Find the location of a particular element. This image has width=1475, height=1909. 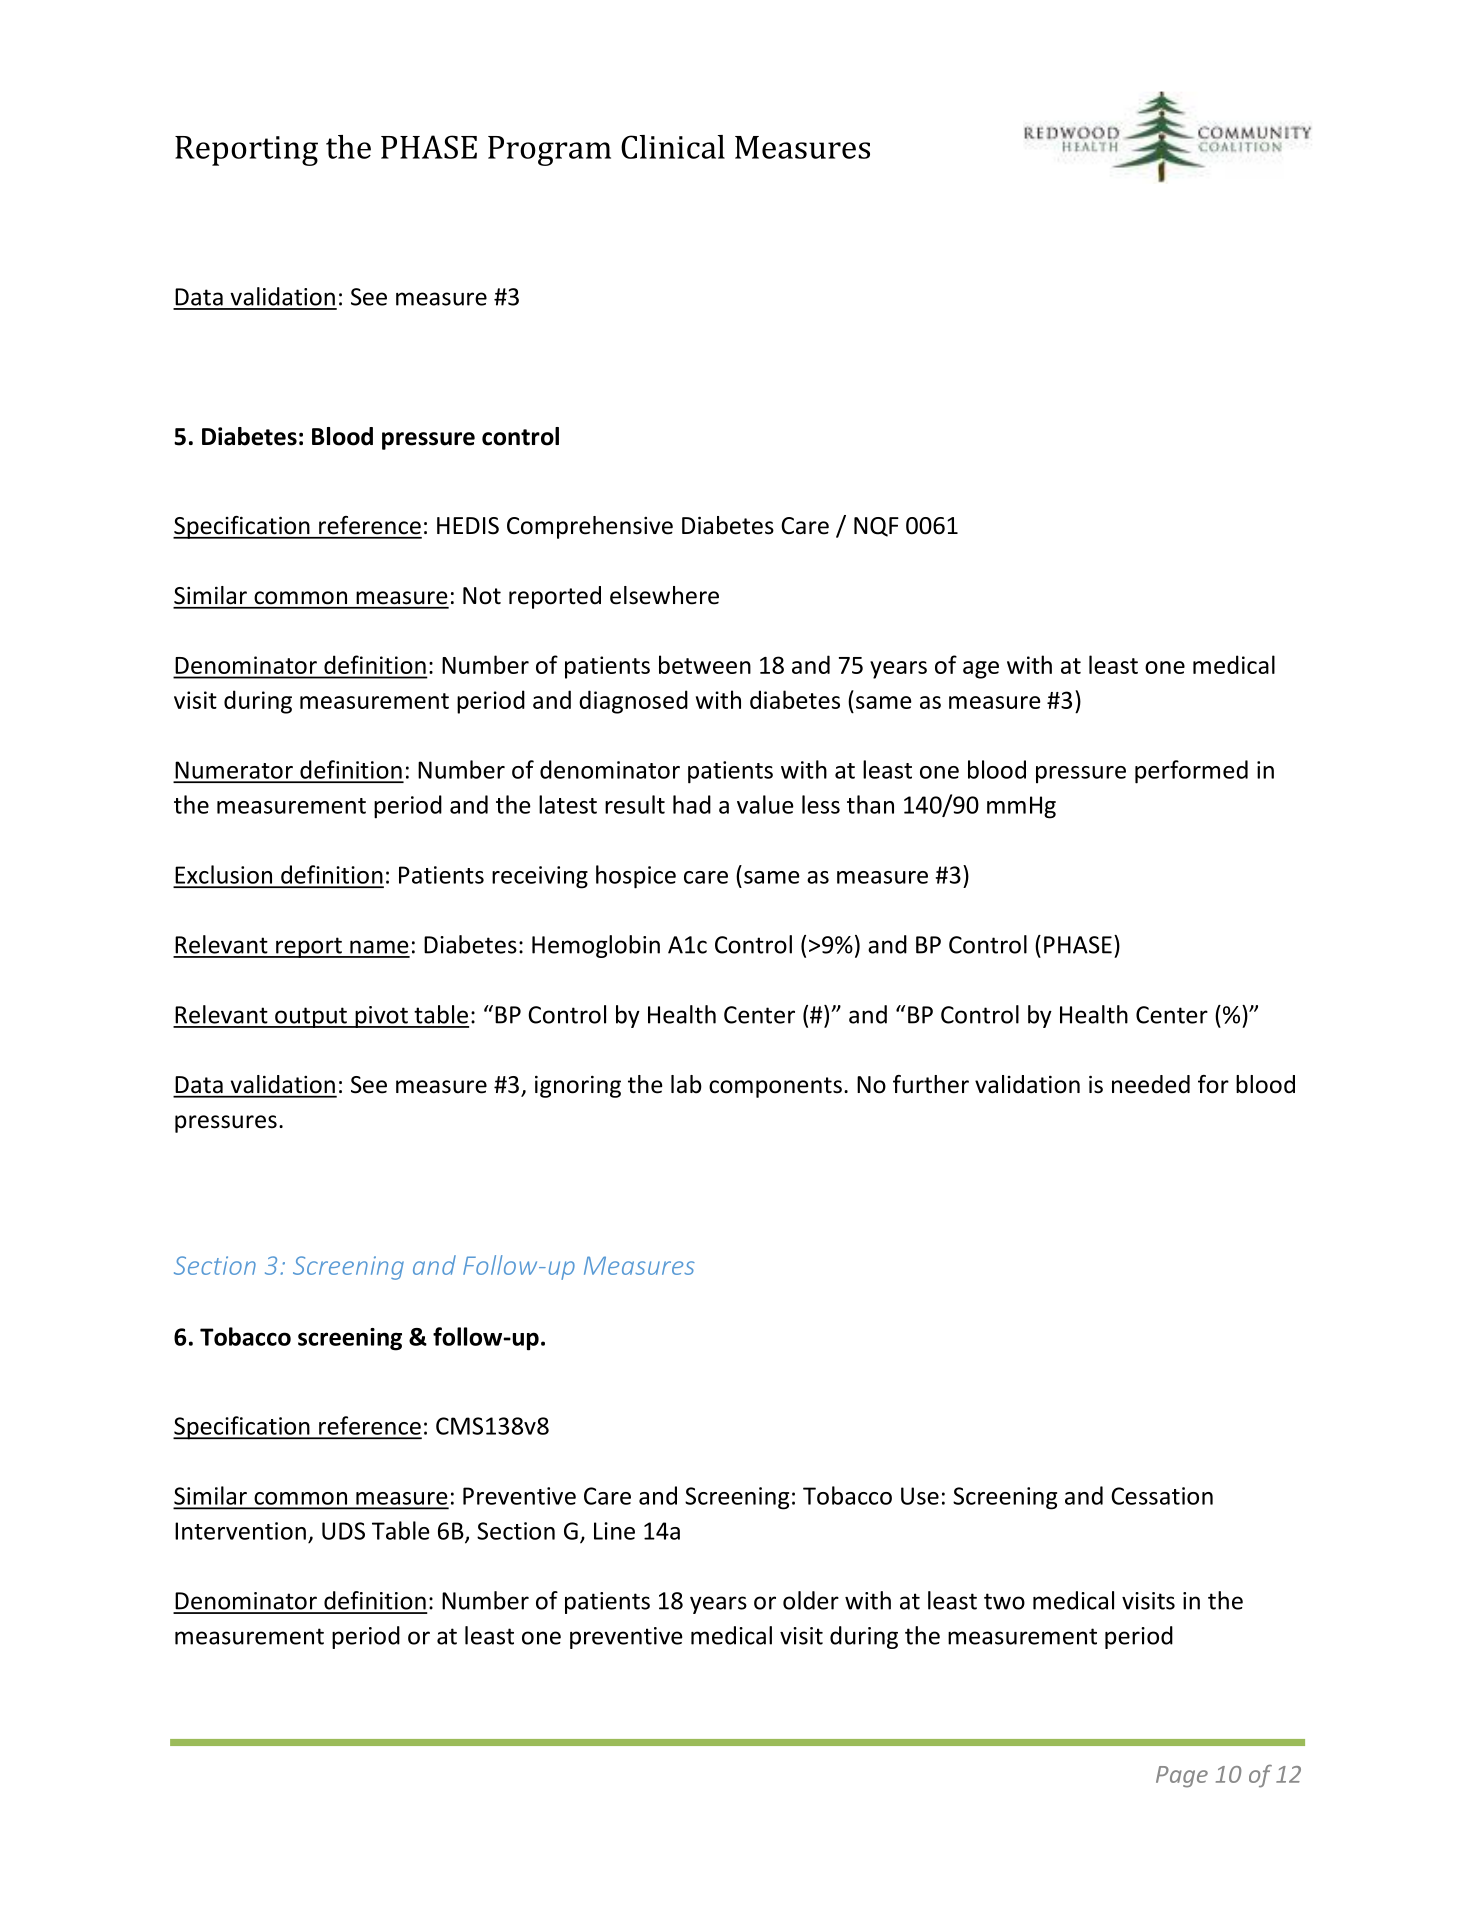

Comprehensive is located at coordinates (590, 527).
